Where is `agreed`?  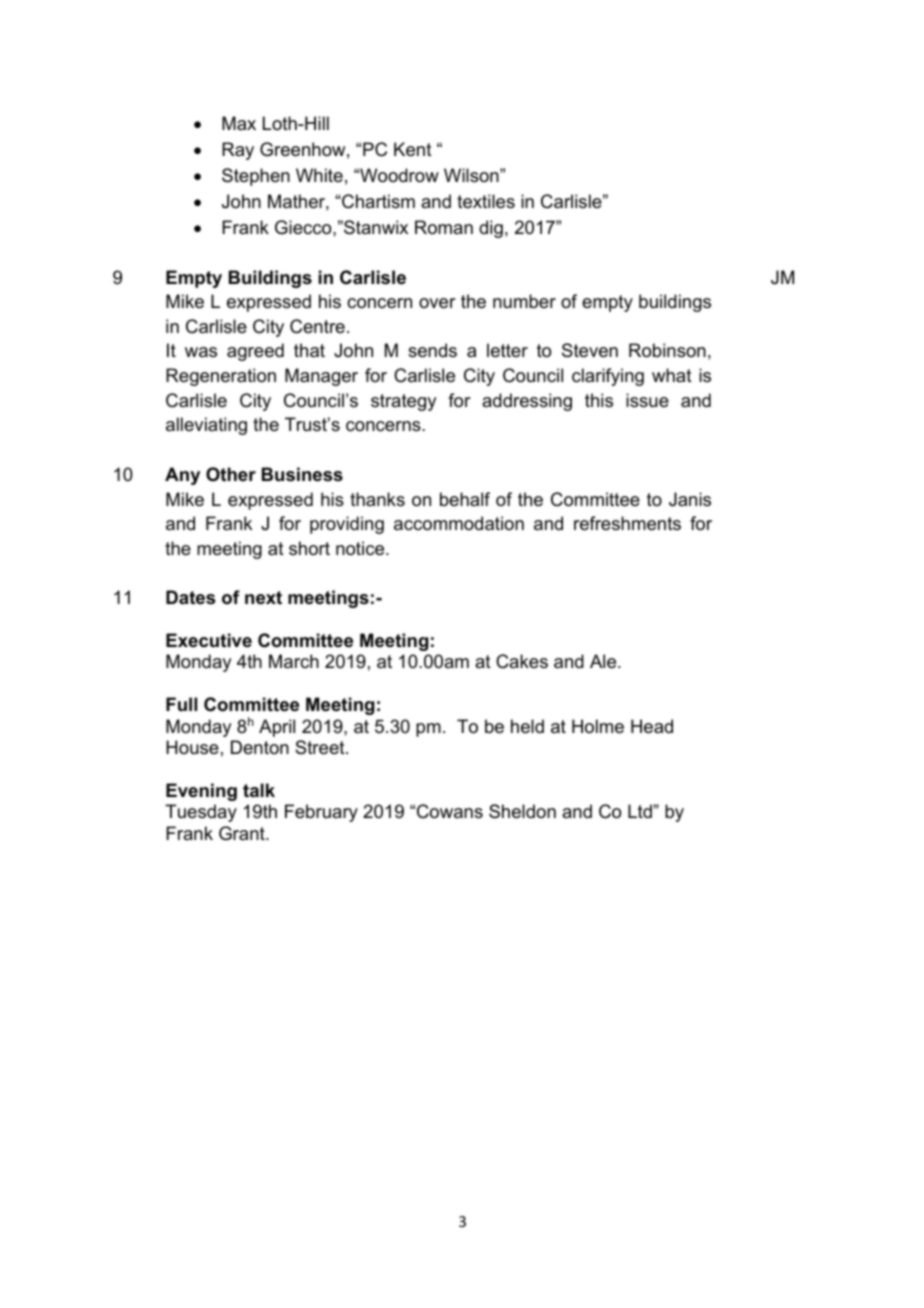 agreed is located at coordinates (255, 352).
